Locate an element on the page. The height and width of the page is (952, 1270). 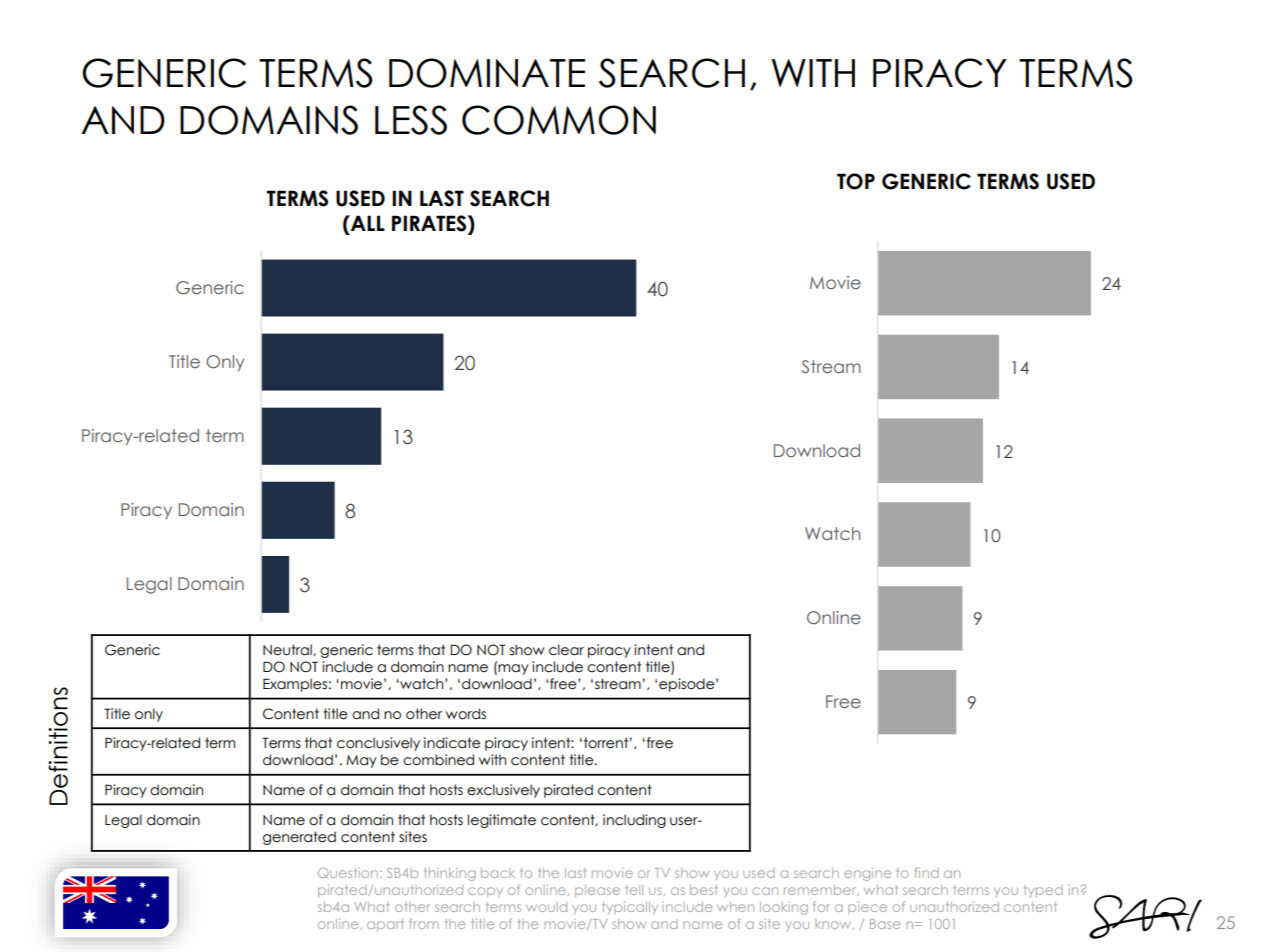
LESS is located at coordinates (411, 120).
